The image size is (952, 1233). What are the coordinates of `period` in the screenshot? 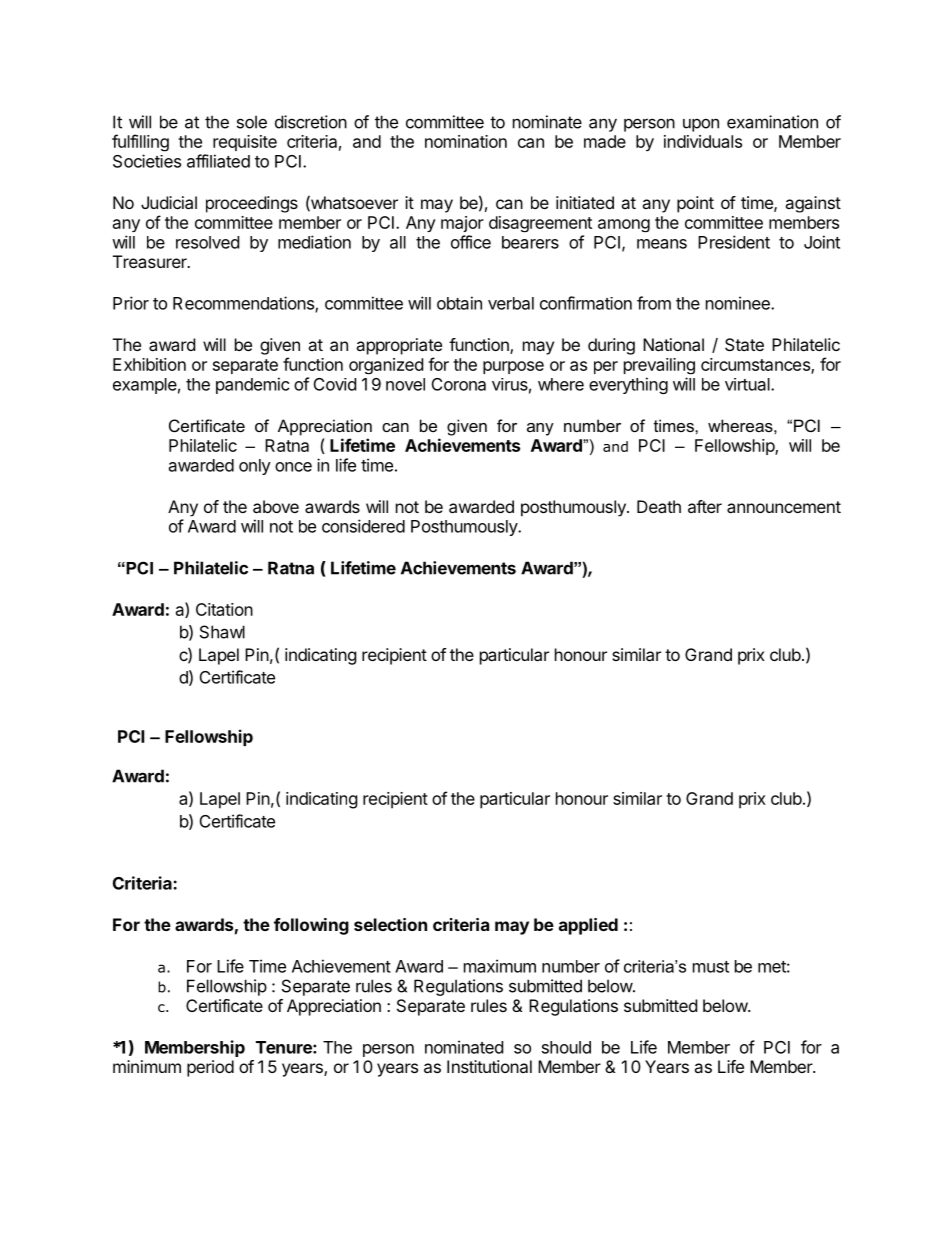 It's located at (210, 1068).
